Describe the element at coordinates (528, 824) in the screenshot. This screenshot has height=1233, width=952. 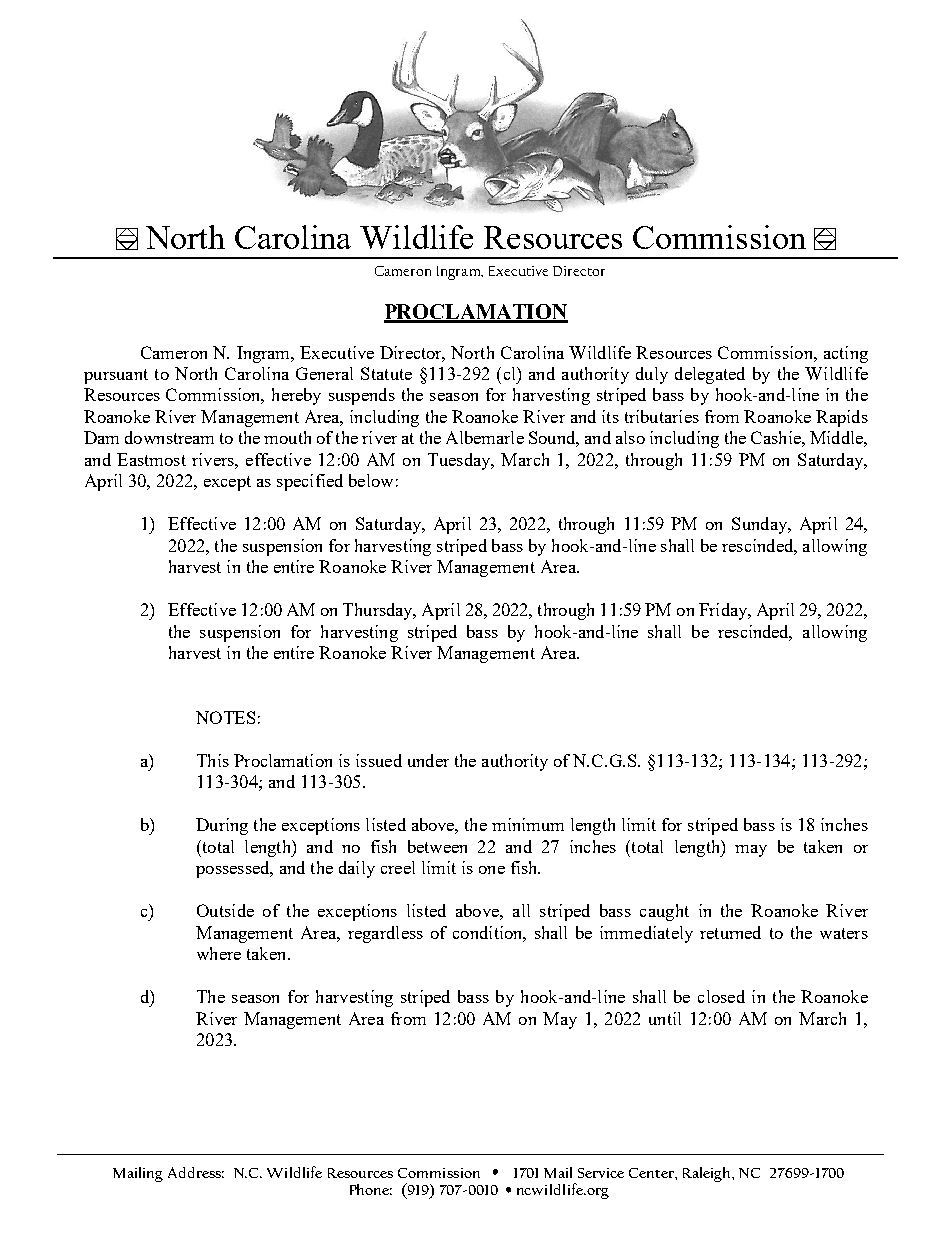
I see `minimum` at that location.
